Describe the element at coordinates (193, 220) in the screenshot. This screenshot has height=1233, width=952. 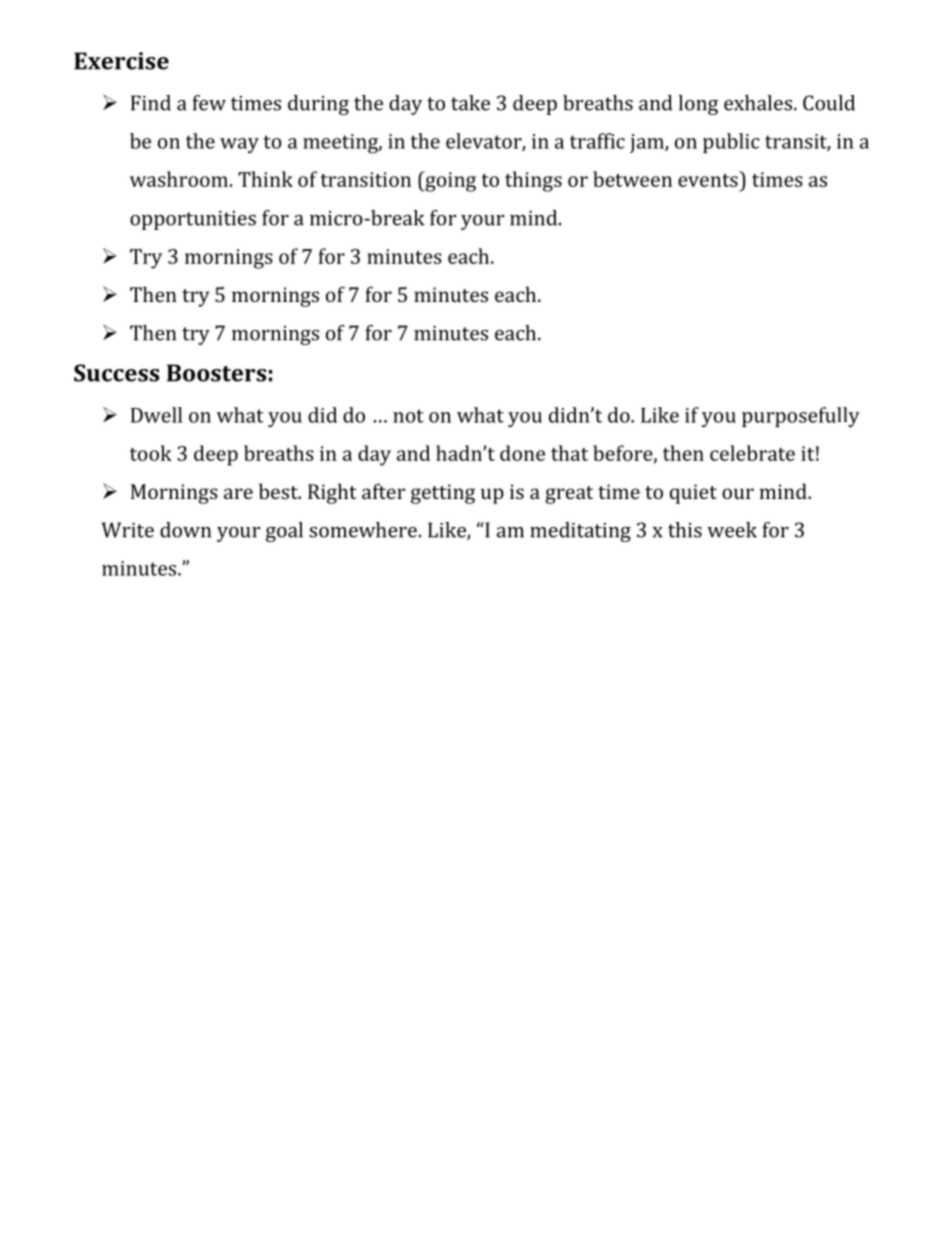
I see `opportunities` at that location.
